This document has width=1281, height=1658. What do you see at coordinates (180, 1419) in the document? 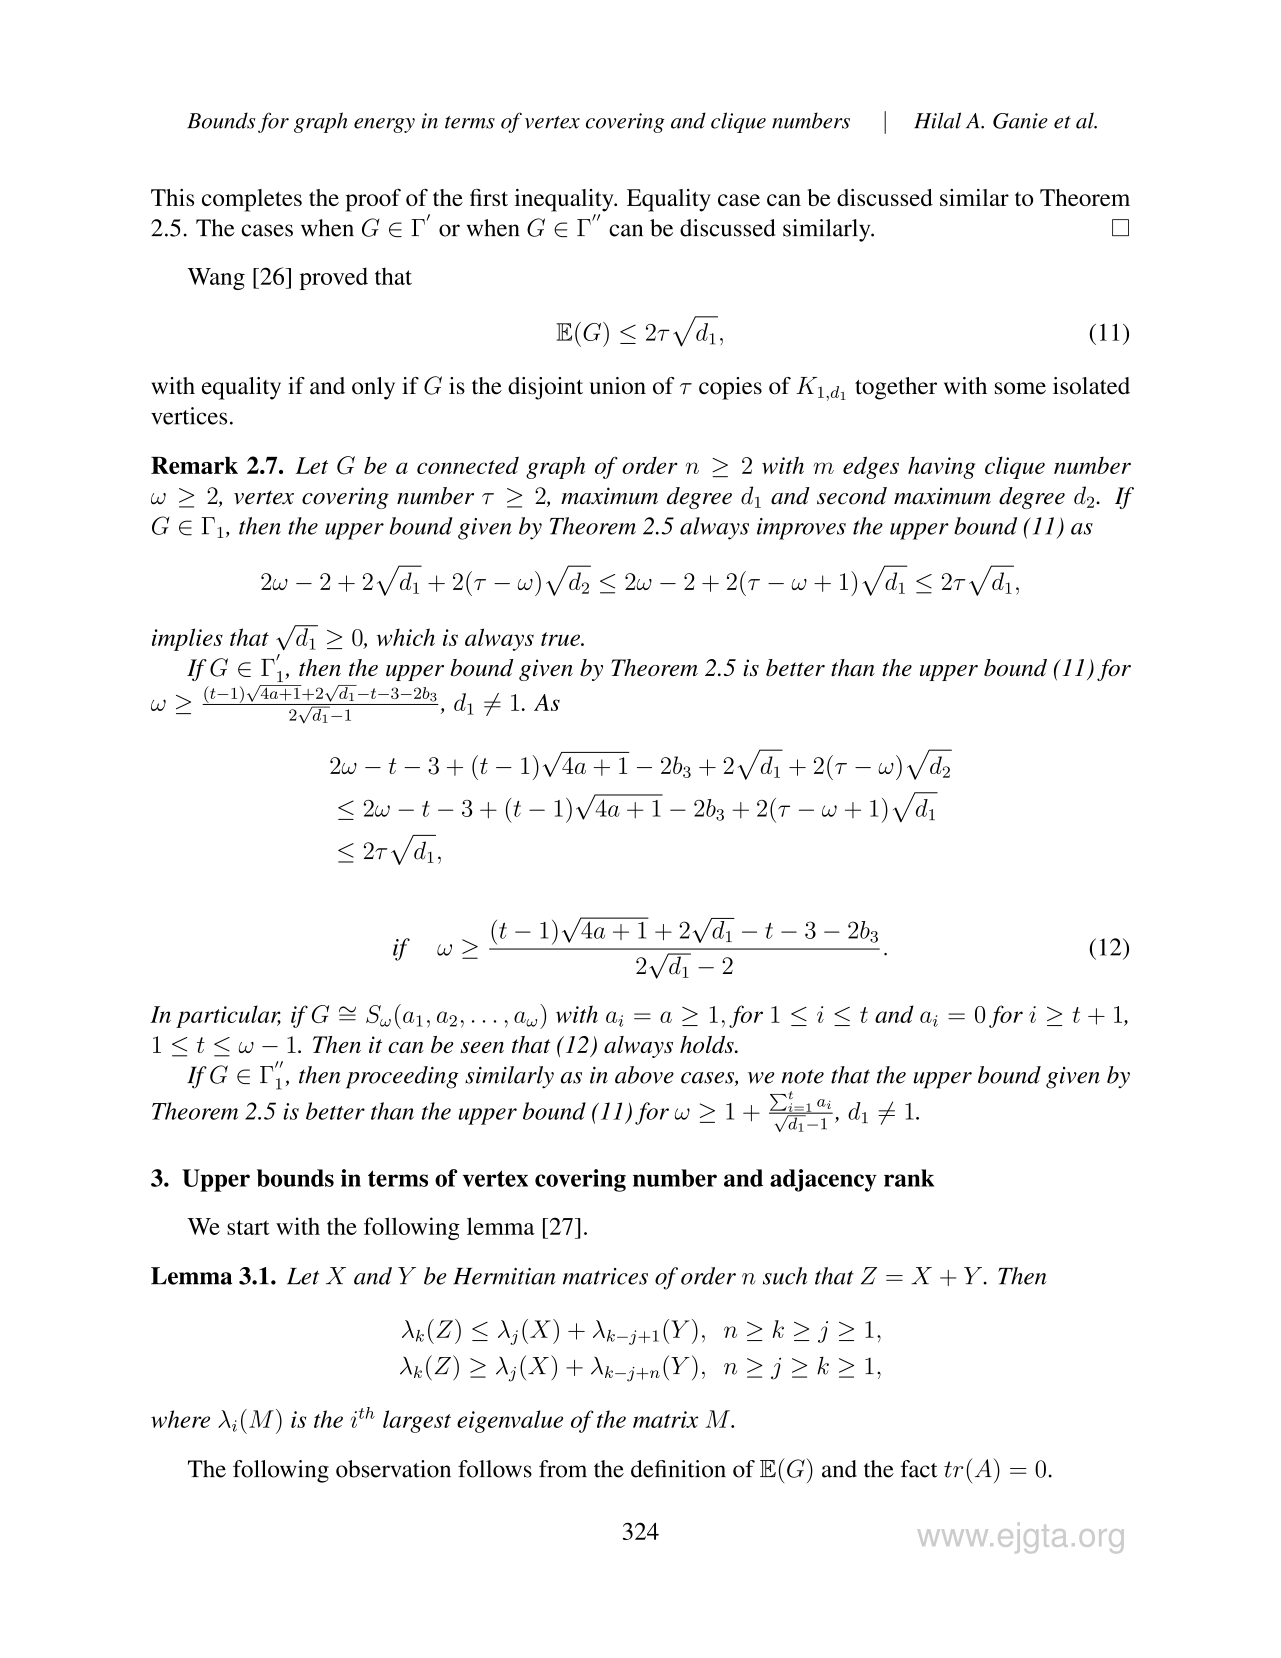
I see `where` at bounding box center [180, 1419].
